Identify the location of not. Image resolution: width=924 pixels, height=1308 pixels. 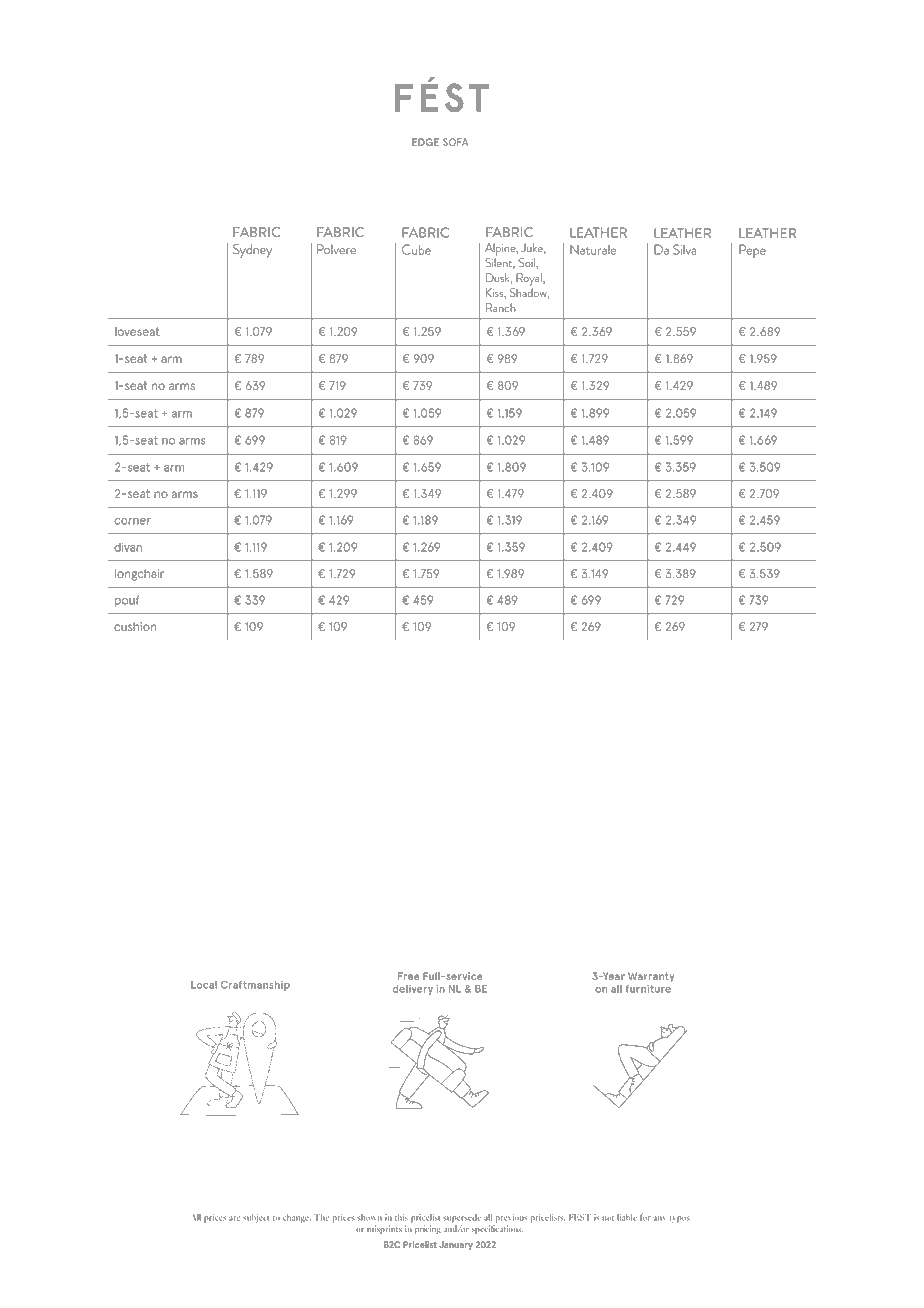
(608, 1218).
